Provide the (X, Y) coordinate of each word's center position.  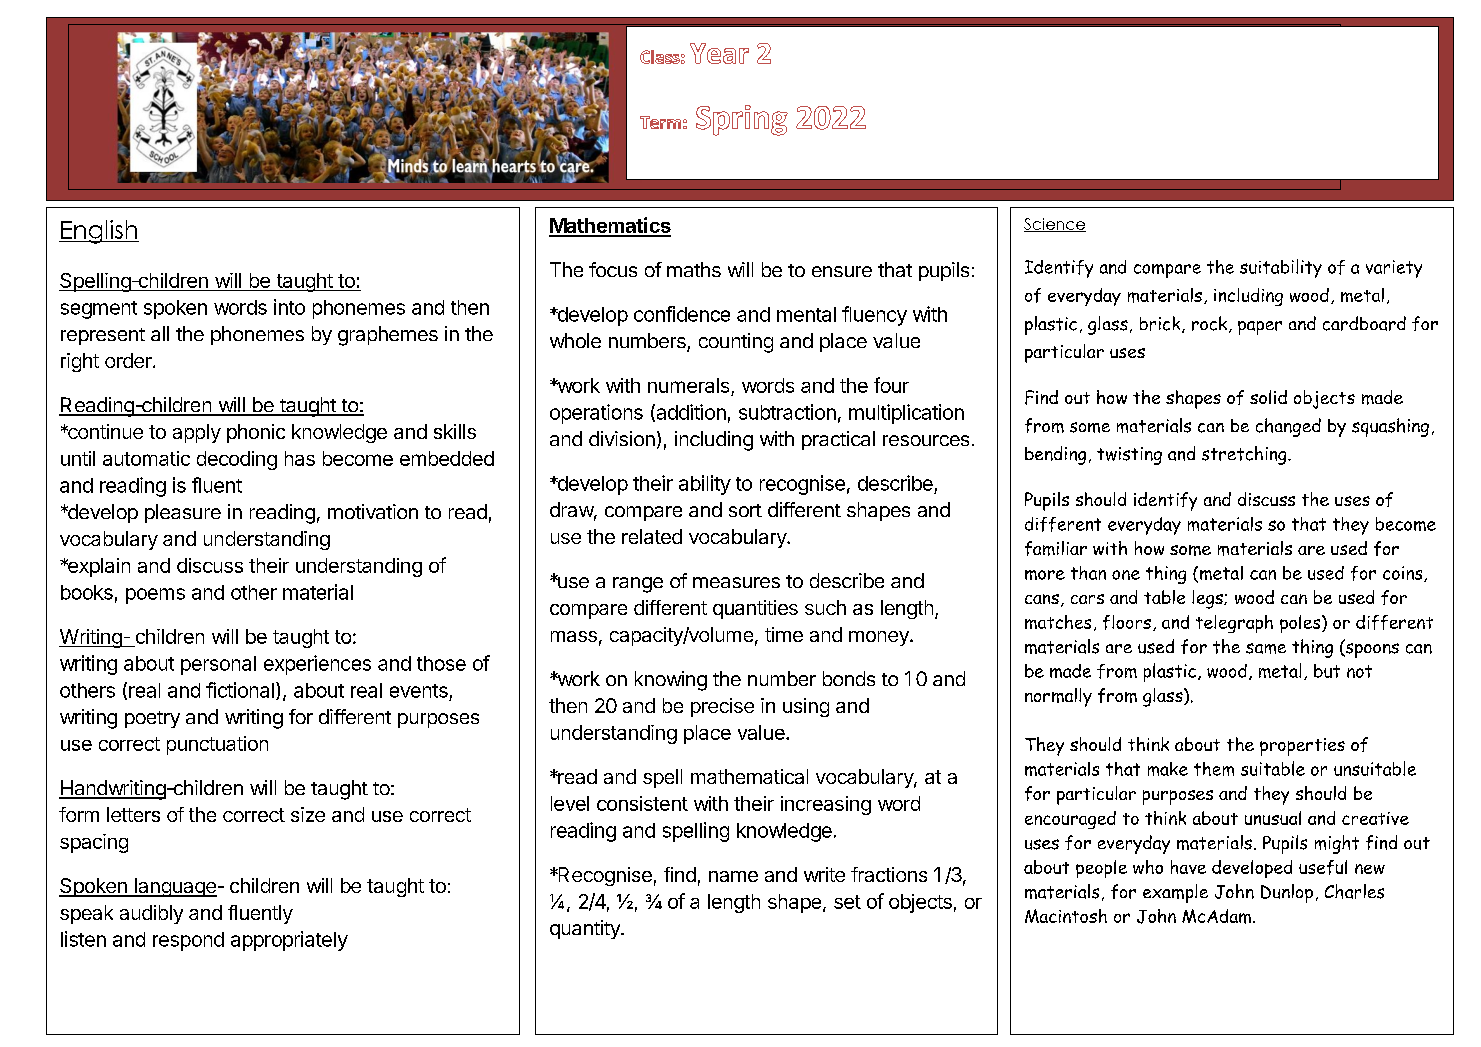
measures (736, 582)
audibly (151, 914)
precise (722, 707)
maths (694, 269)
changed (1288, 427)
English (99, 232)
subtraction (787, 412)
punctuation (217, 745)
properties (1302, 747)
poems (155, 596)
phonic (256, 433)
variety (1394, 269)
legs (1208, 599)
